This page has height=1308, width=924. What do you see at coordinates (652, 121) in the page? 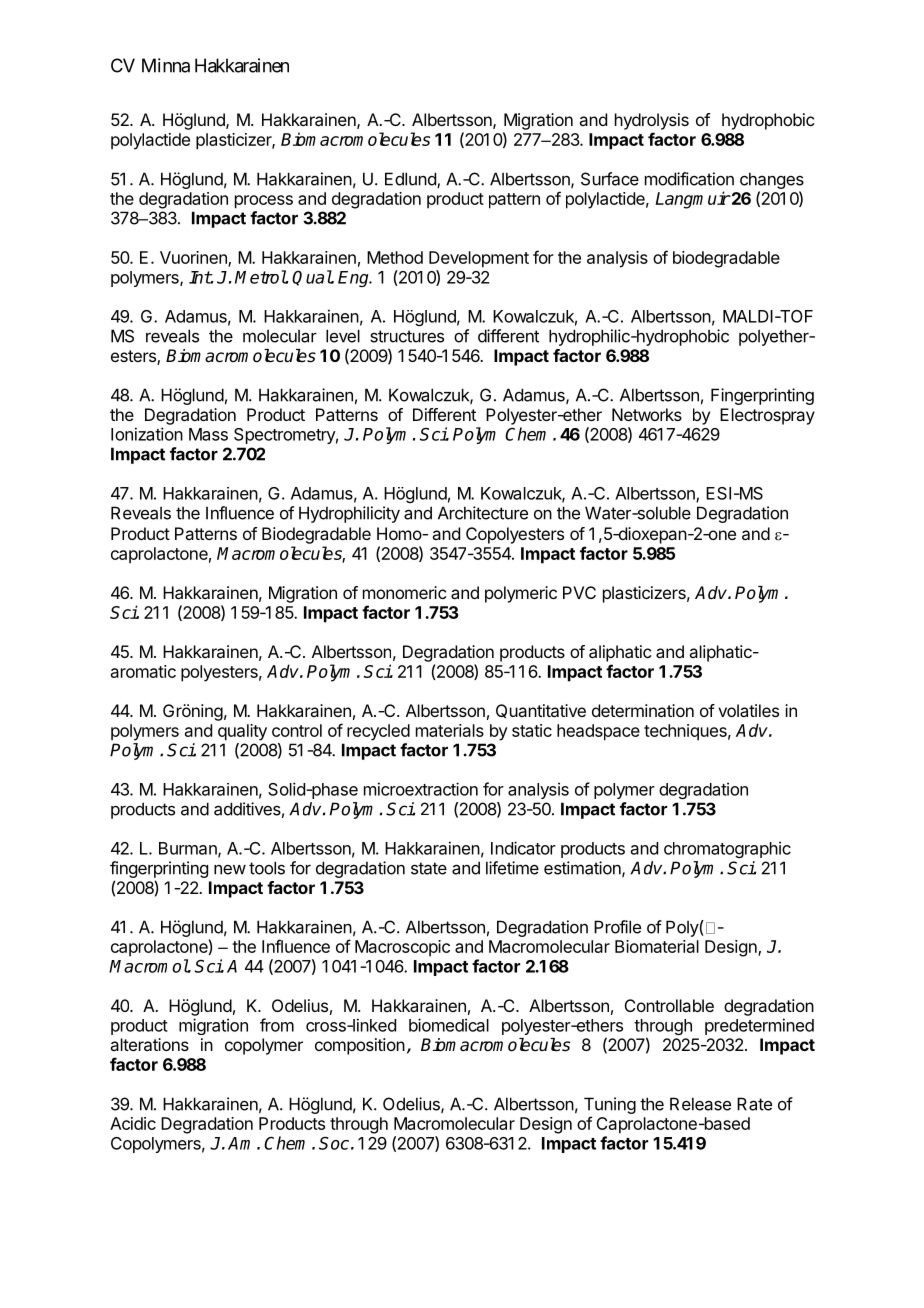
I see `hydrolysis` at bounding box center [652, 121].
